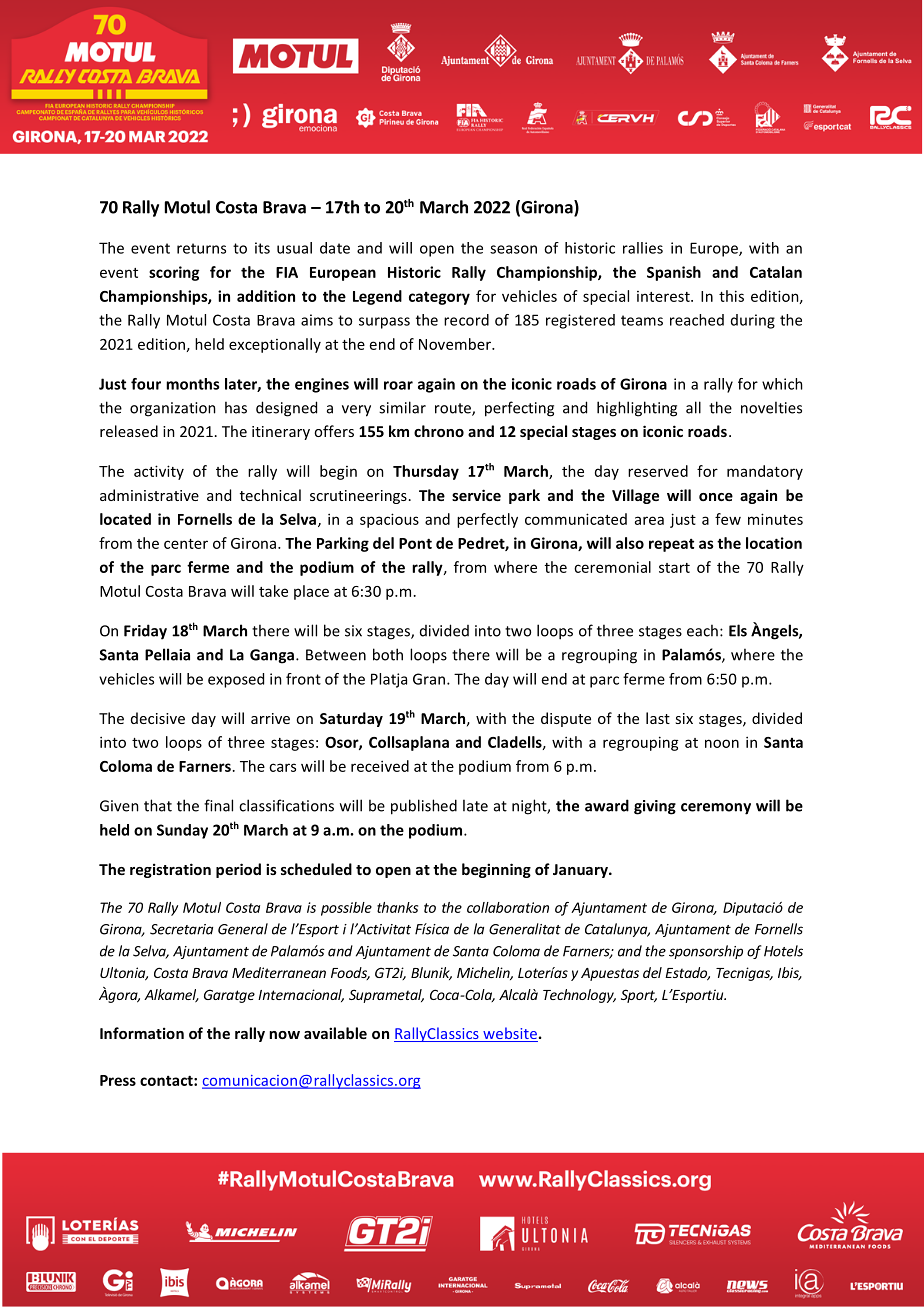 This document has height=1308, width=924. What do you see at coordinates (716, 809) in the document?
I see `ceremony` at bounding box center [716, 809].
